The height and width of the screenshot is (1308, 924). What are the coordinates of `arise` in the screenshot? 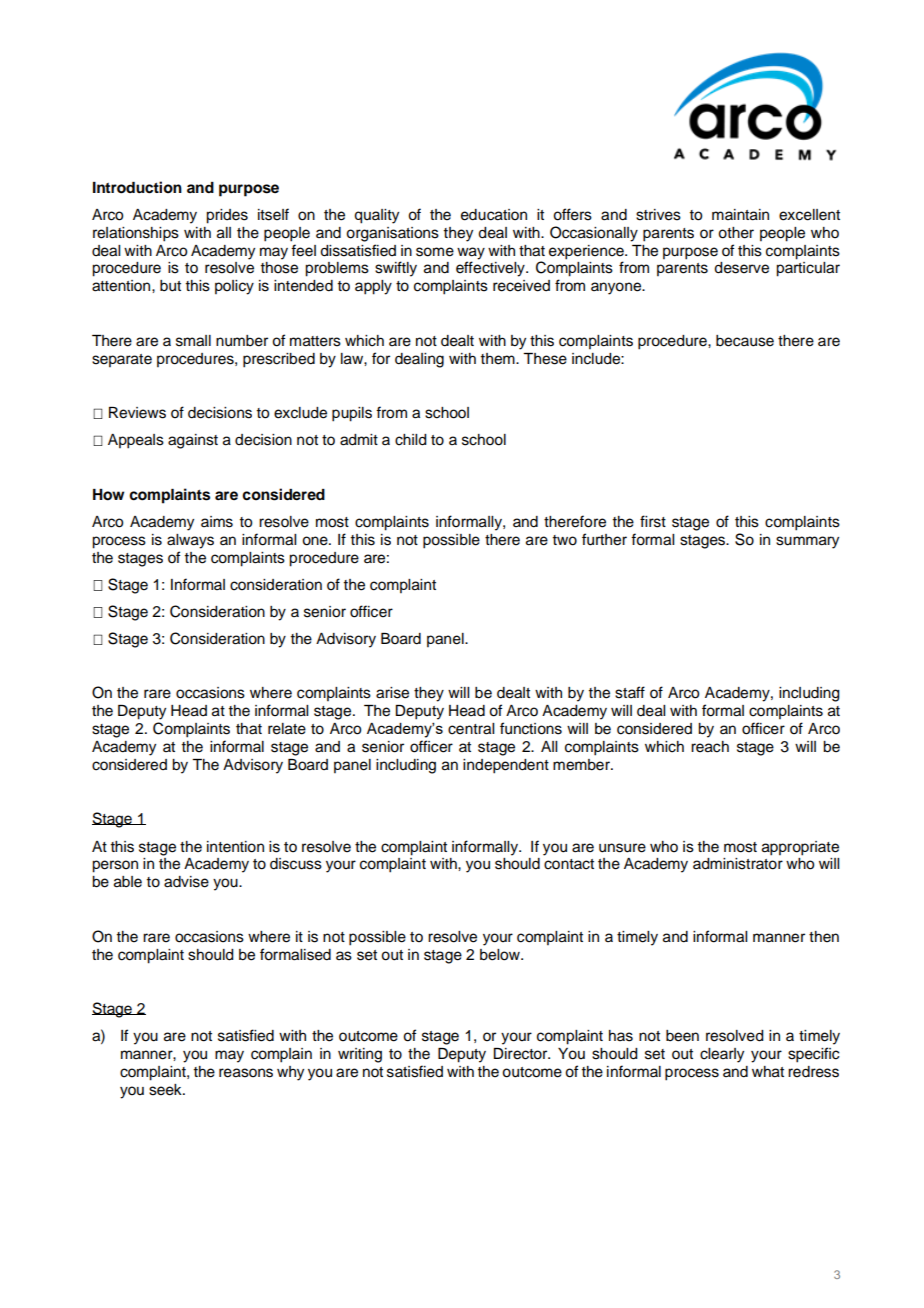 It's located at (392, 693).
